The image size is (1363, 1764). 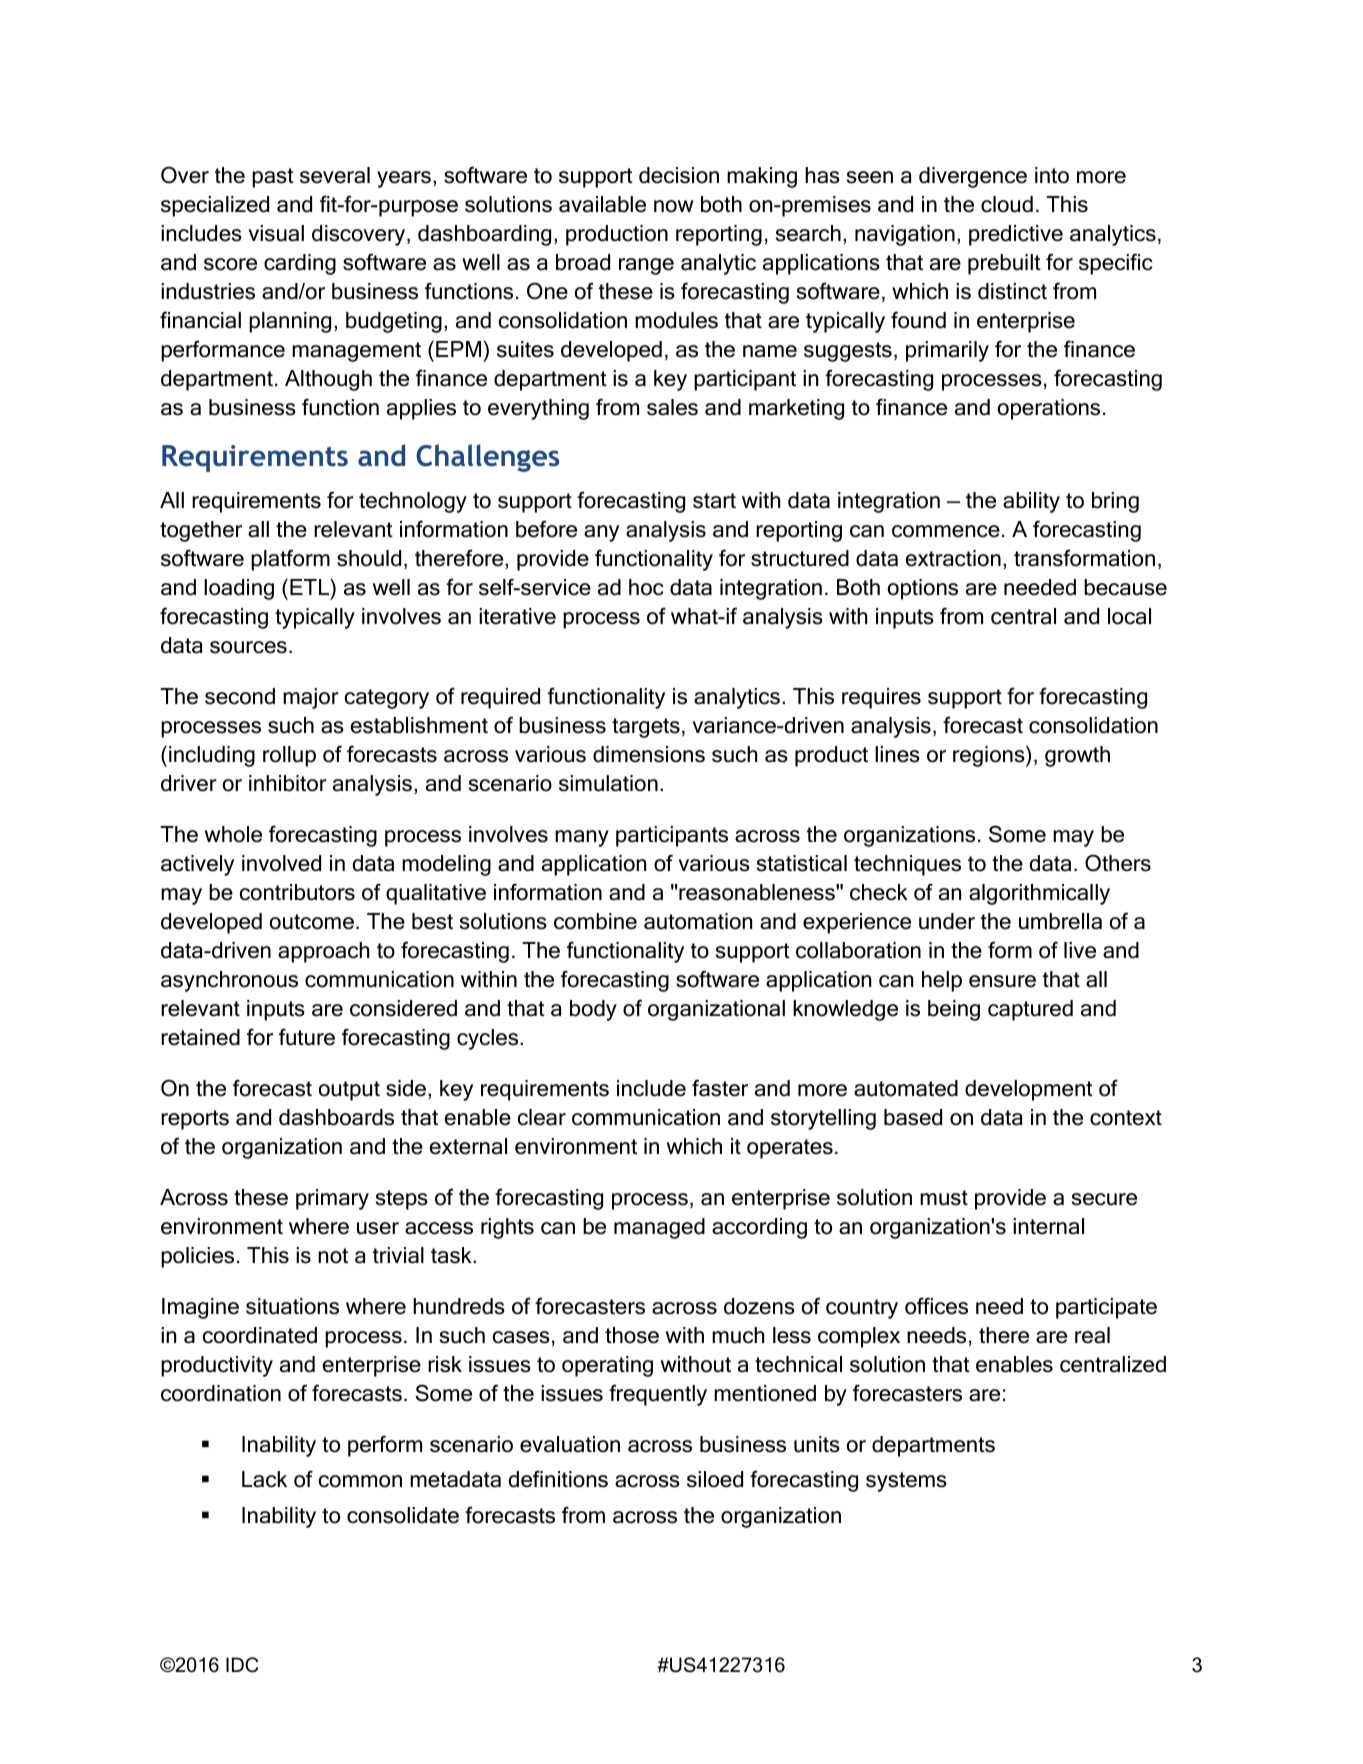 I want to click on decision, so click(x=679, y=175).
